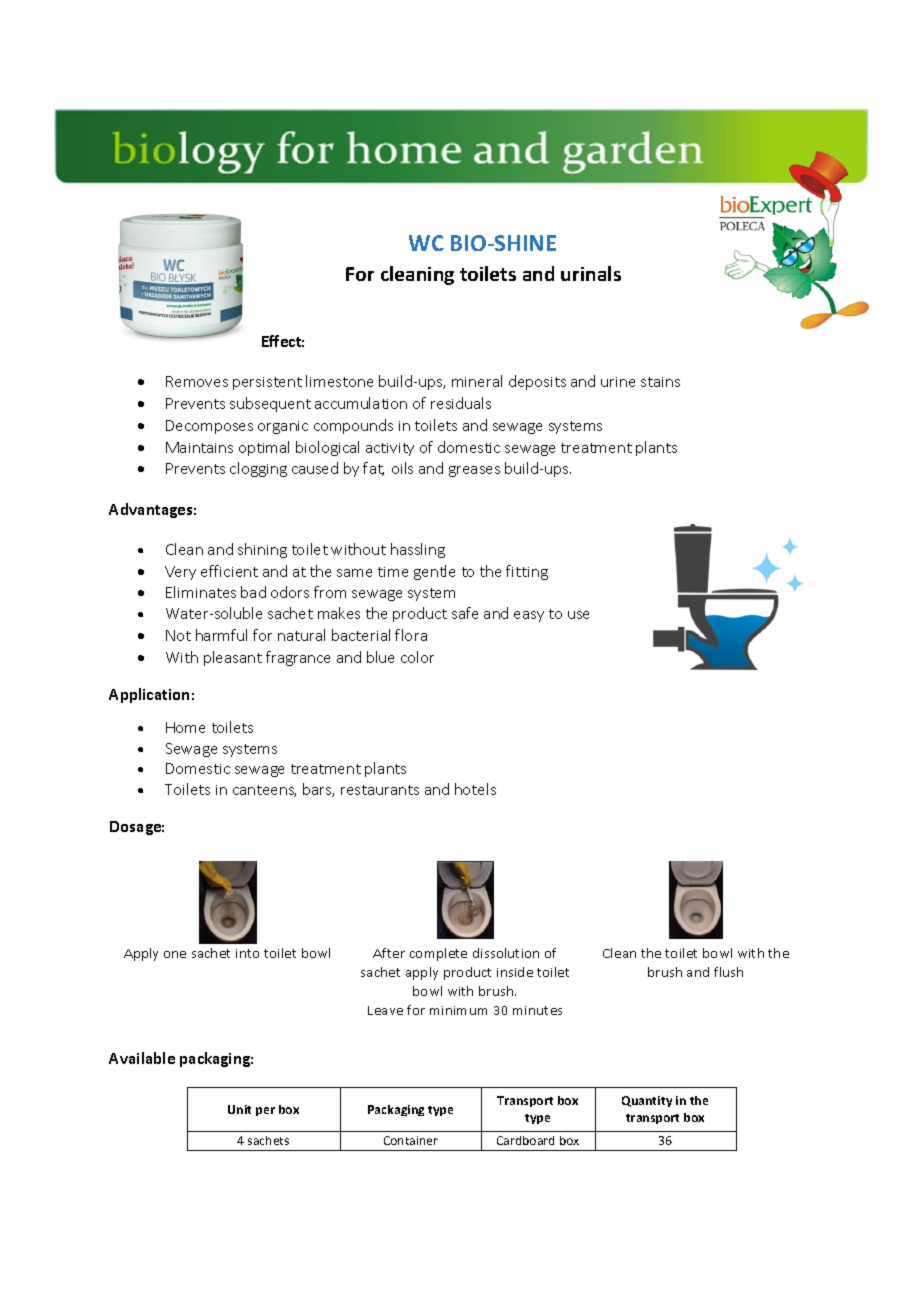 The height and width of the image is (1308, 924). Describe the element at coordinates (591, 273) in the image. I see `urinals` at that location.
